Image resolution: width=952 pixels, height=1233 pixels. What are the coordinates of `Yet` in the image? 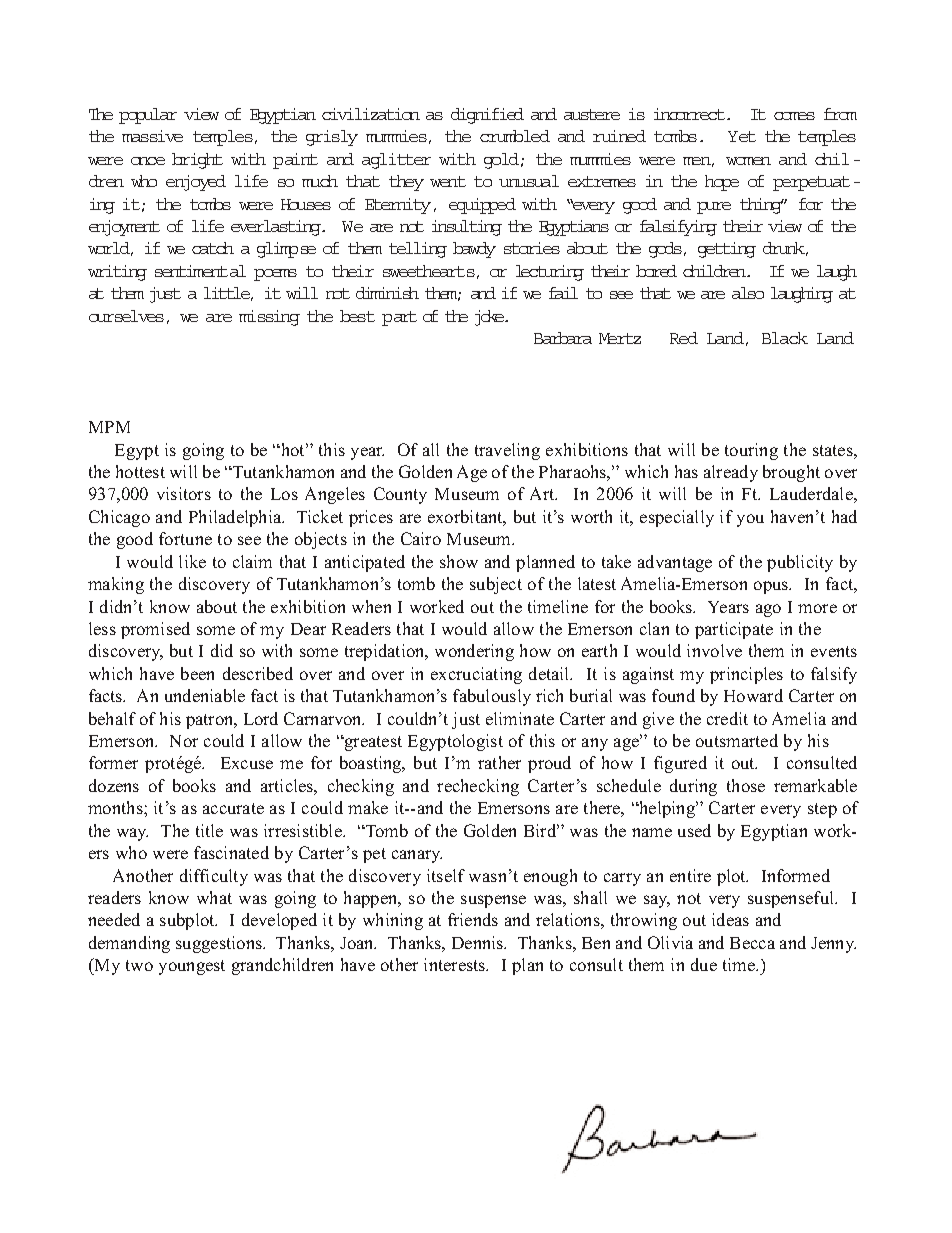 It's located at (742, 136).
